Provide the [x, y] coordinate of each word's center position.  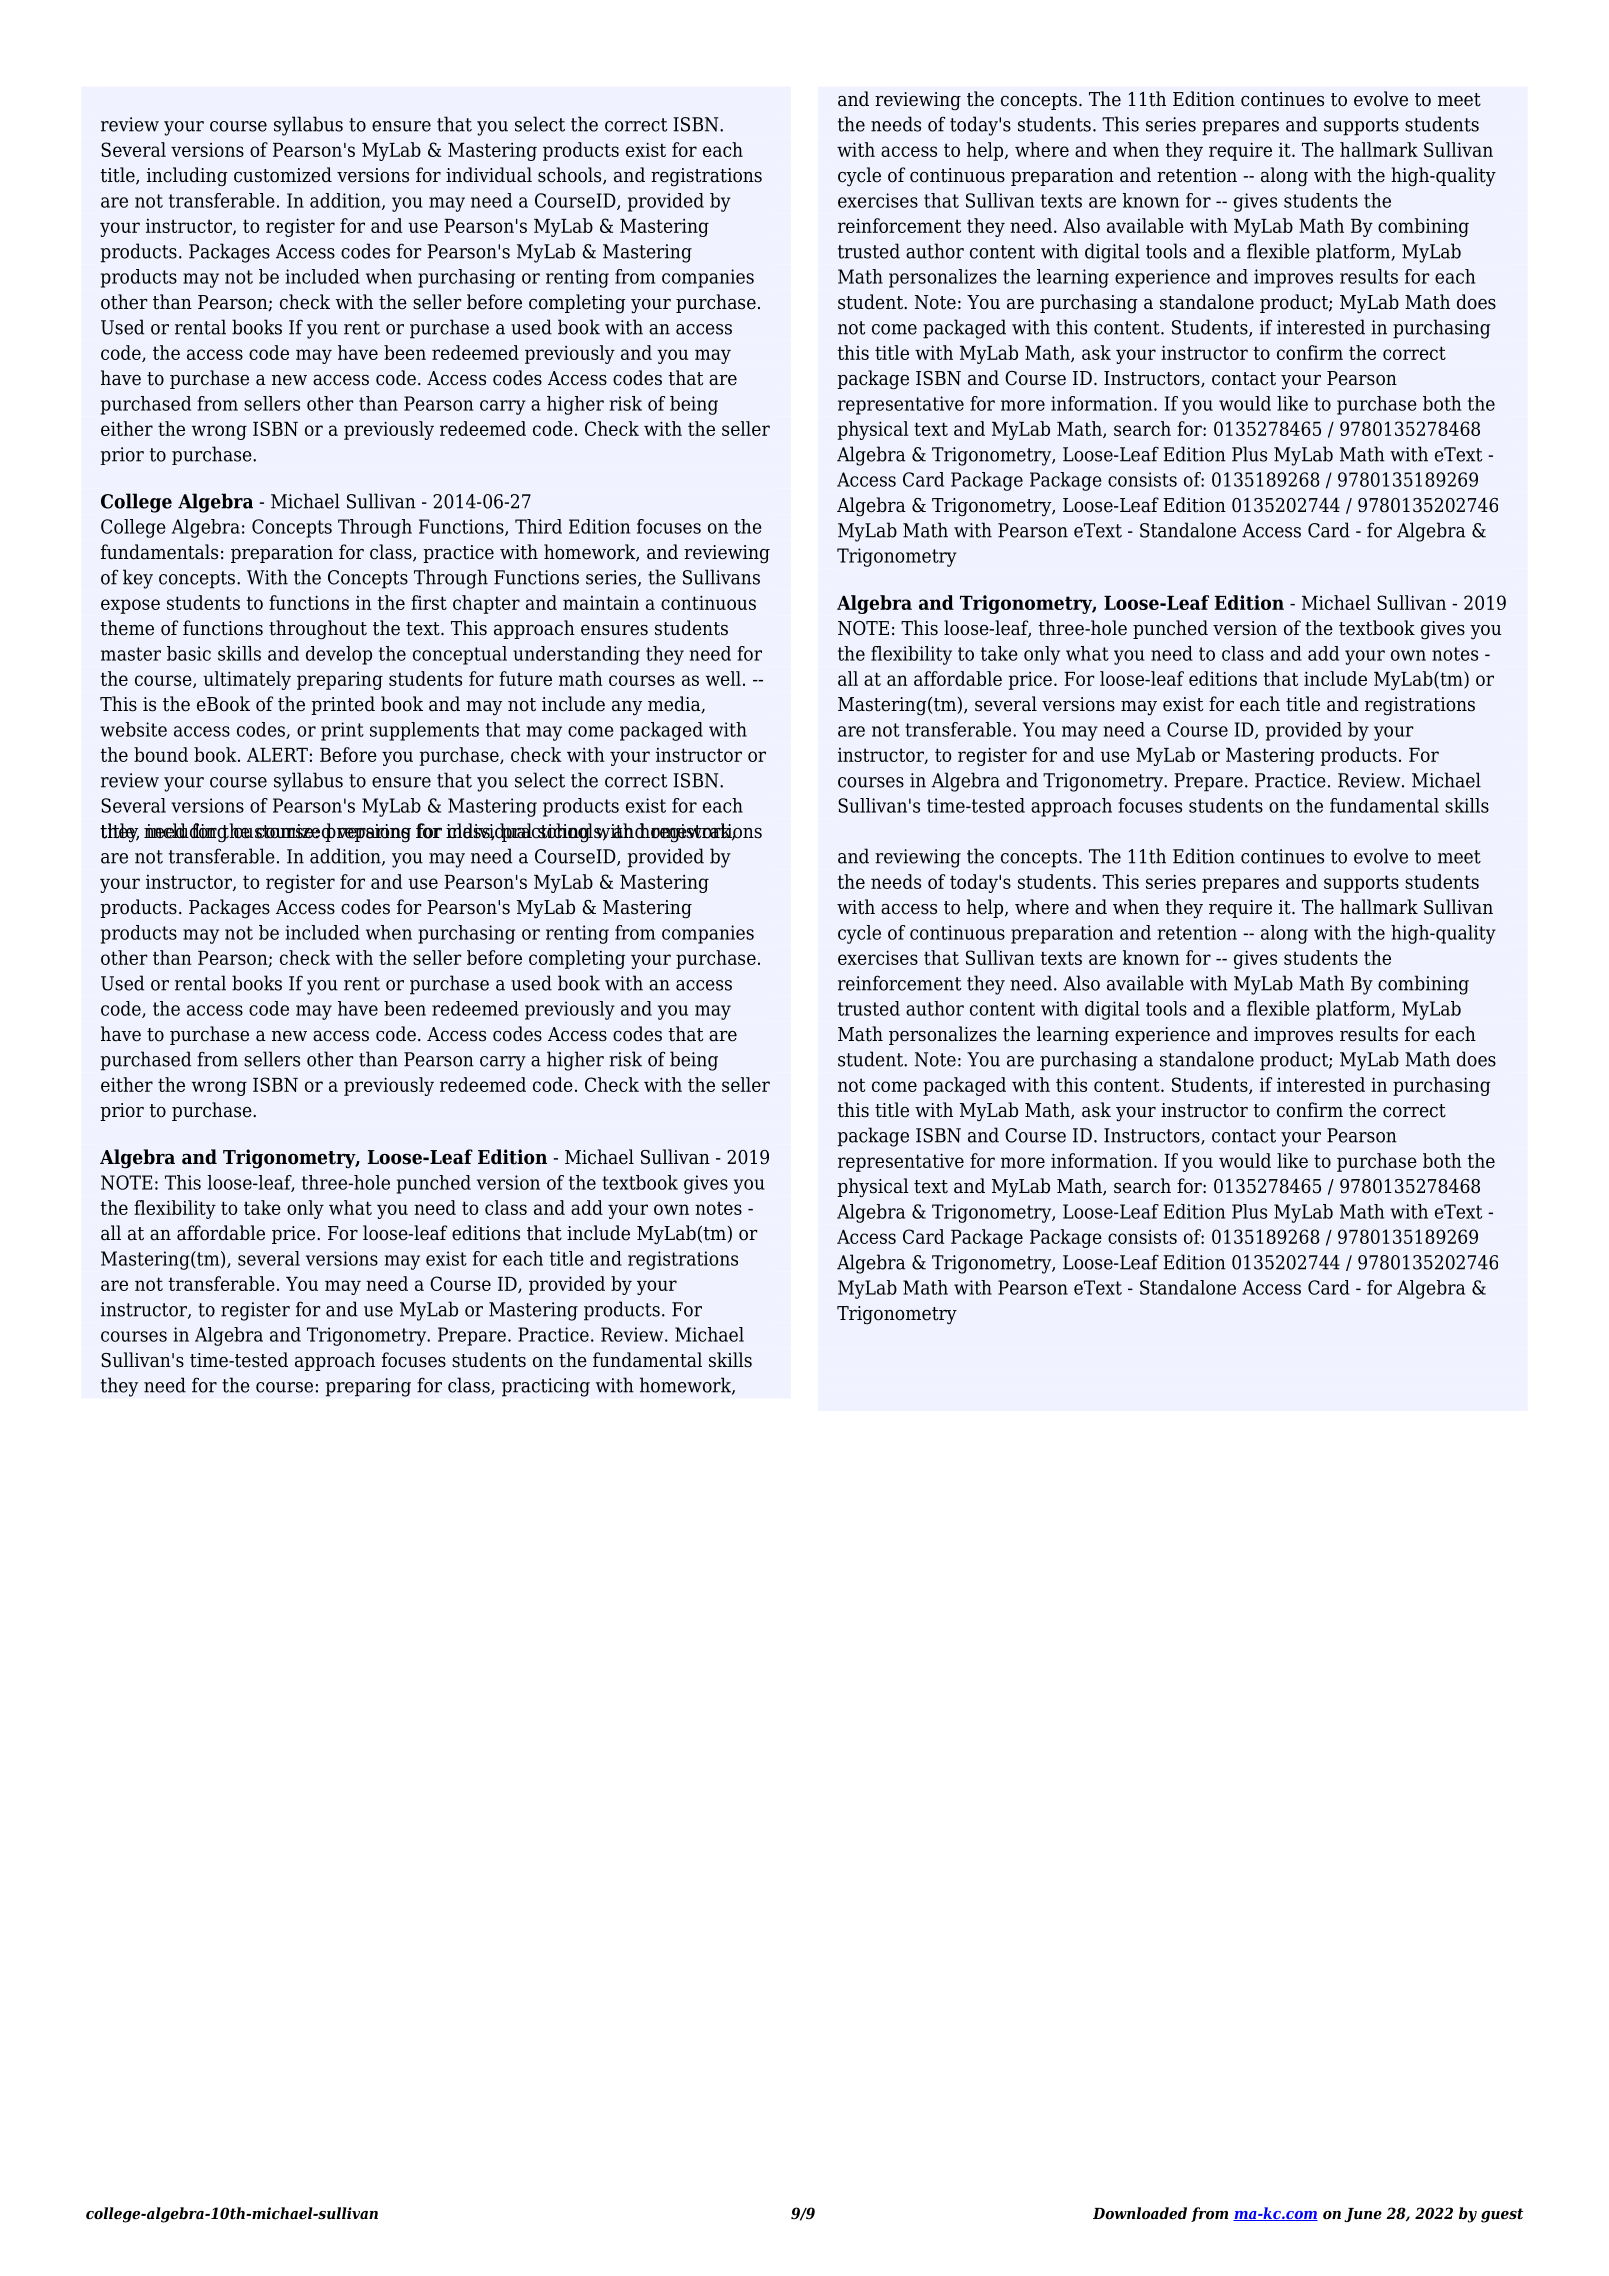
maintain [601, 602]
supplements [424, 731]
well [723, 678]
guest [1502, 2215]
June [1363, 2215]
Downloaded [1140, 2213]
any [627, 708]
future [525, 678]
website [133, 729]
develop [339, 655]
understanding [576, 655]
